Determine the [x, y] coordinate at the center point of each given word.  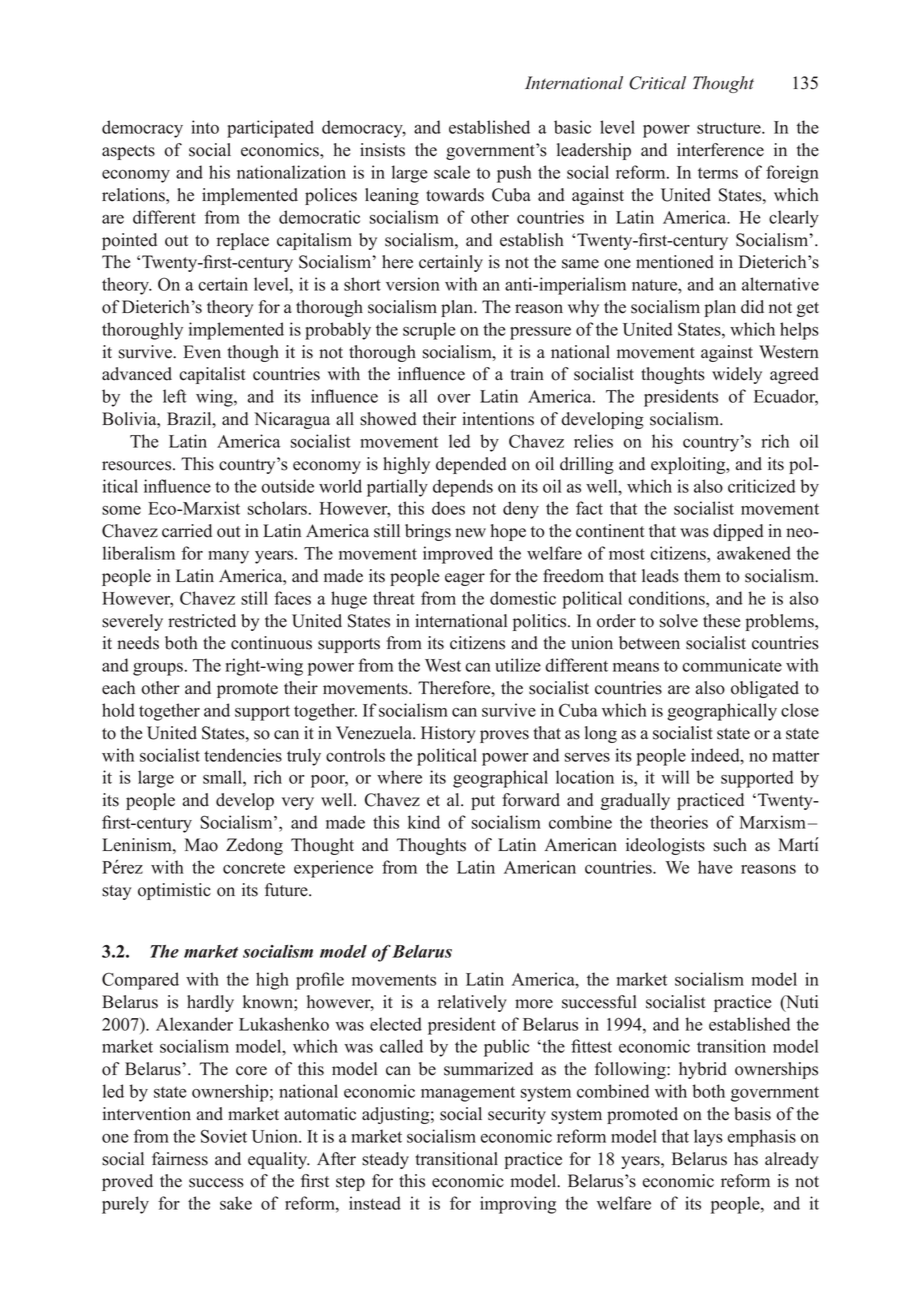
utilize [518, 665]
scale [452, 172]
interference [720, 150]
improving [518, 1205]
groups [158, 669]
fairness [180, 1159]
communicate [732, 665]
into [205, 127]
